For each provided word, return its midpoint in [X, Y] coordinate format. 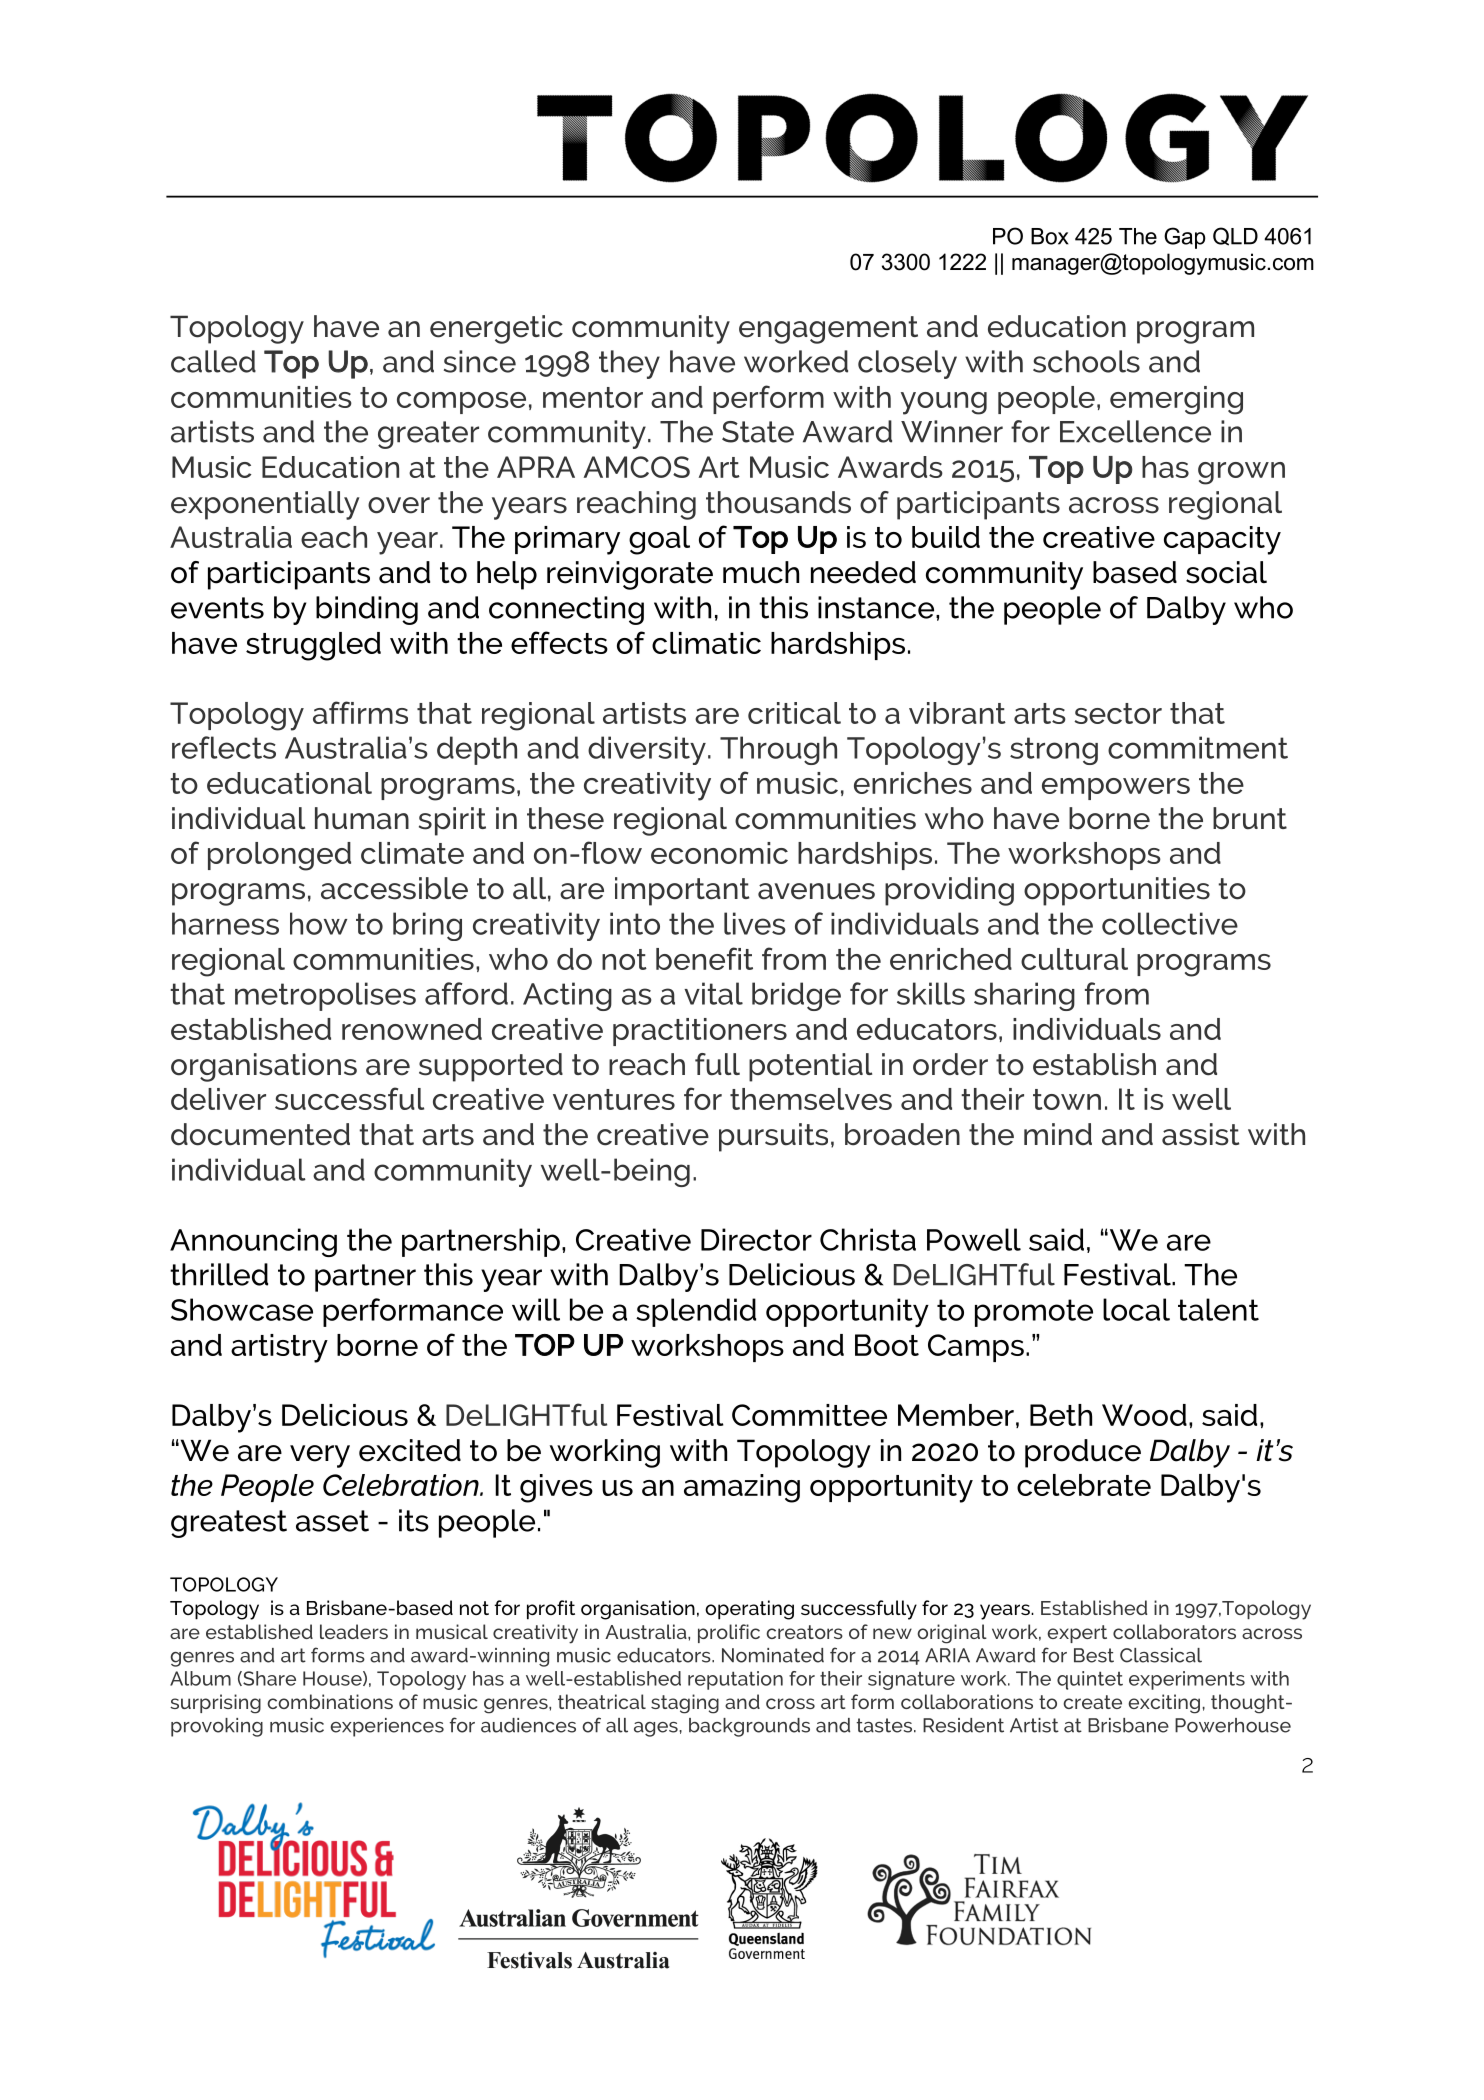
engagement [828, 330]
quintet [1090, 1680]
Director [756, 1239]
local [1136, 1309]
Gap [1185, 238]
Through [778, 750]
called [213, 361]
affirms [360, 712]
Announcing [253, 1242]
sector [1118, 713]
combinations [330, 1701]
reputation [735, 1680]
